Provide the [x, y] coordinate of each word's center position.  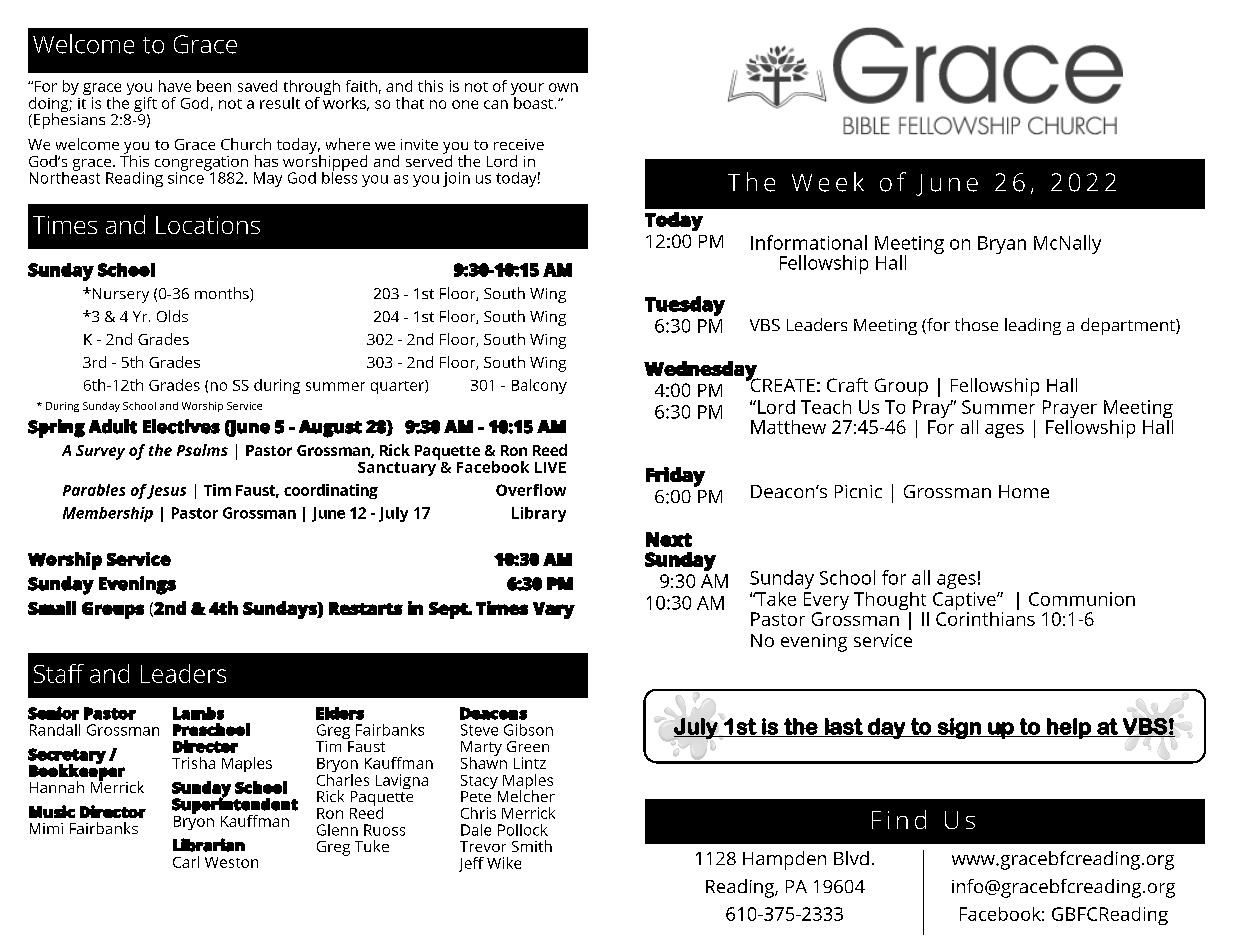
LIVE [550, 467]
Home [1024, 491]
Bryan [1002, 245]
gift [145, 106]
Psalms [202, 450]
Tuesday [685, 306]
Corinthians [985, 617]
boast [532, 101]
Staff [59, 673]
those [976, 324]
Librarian [209, 845]
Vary [554, 610]
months [223, 294]
